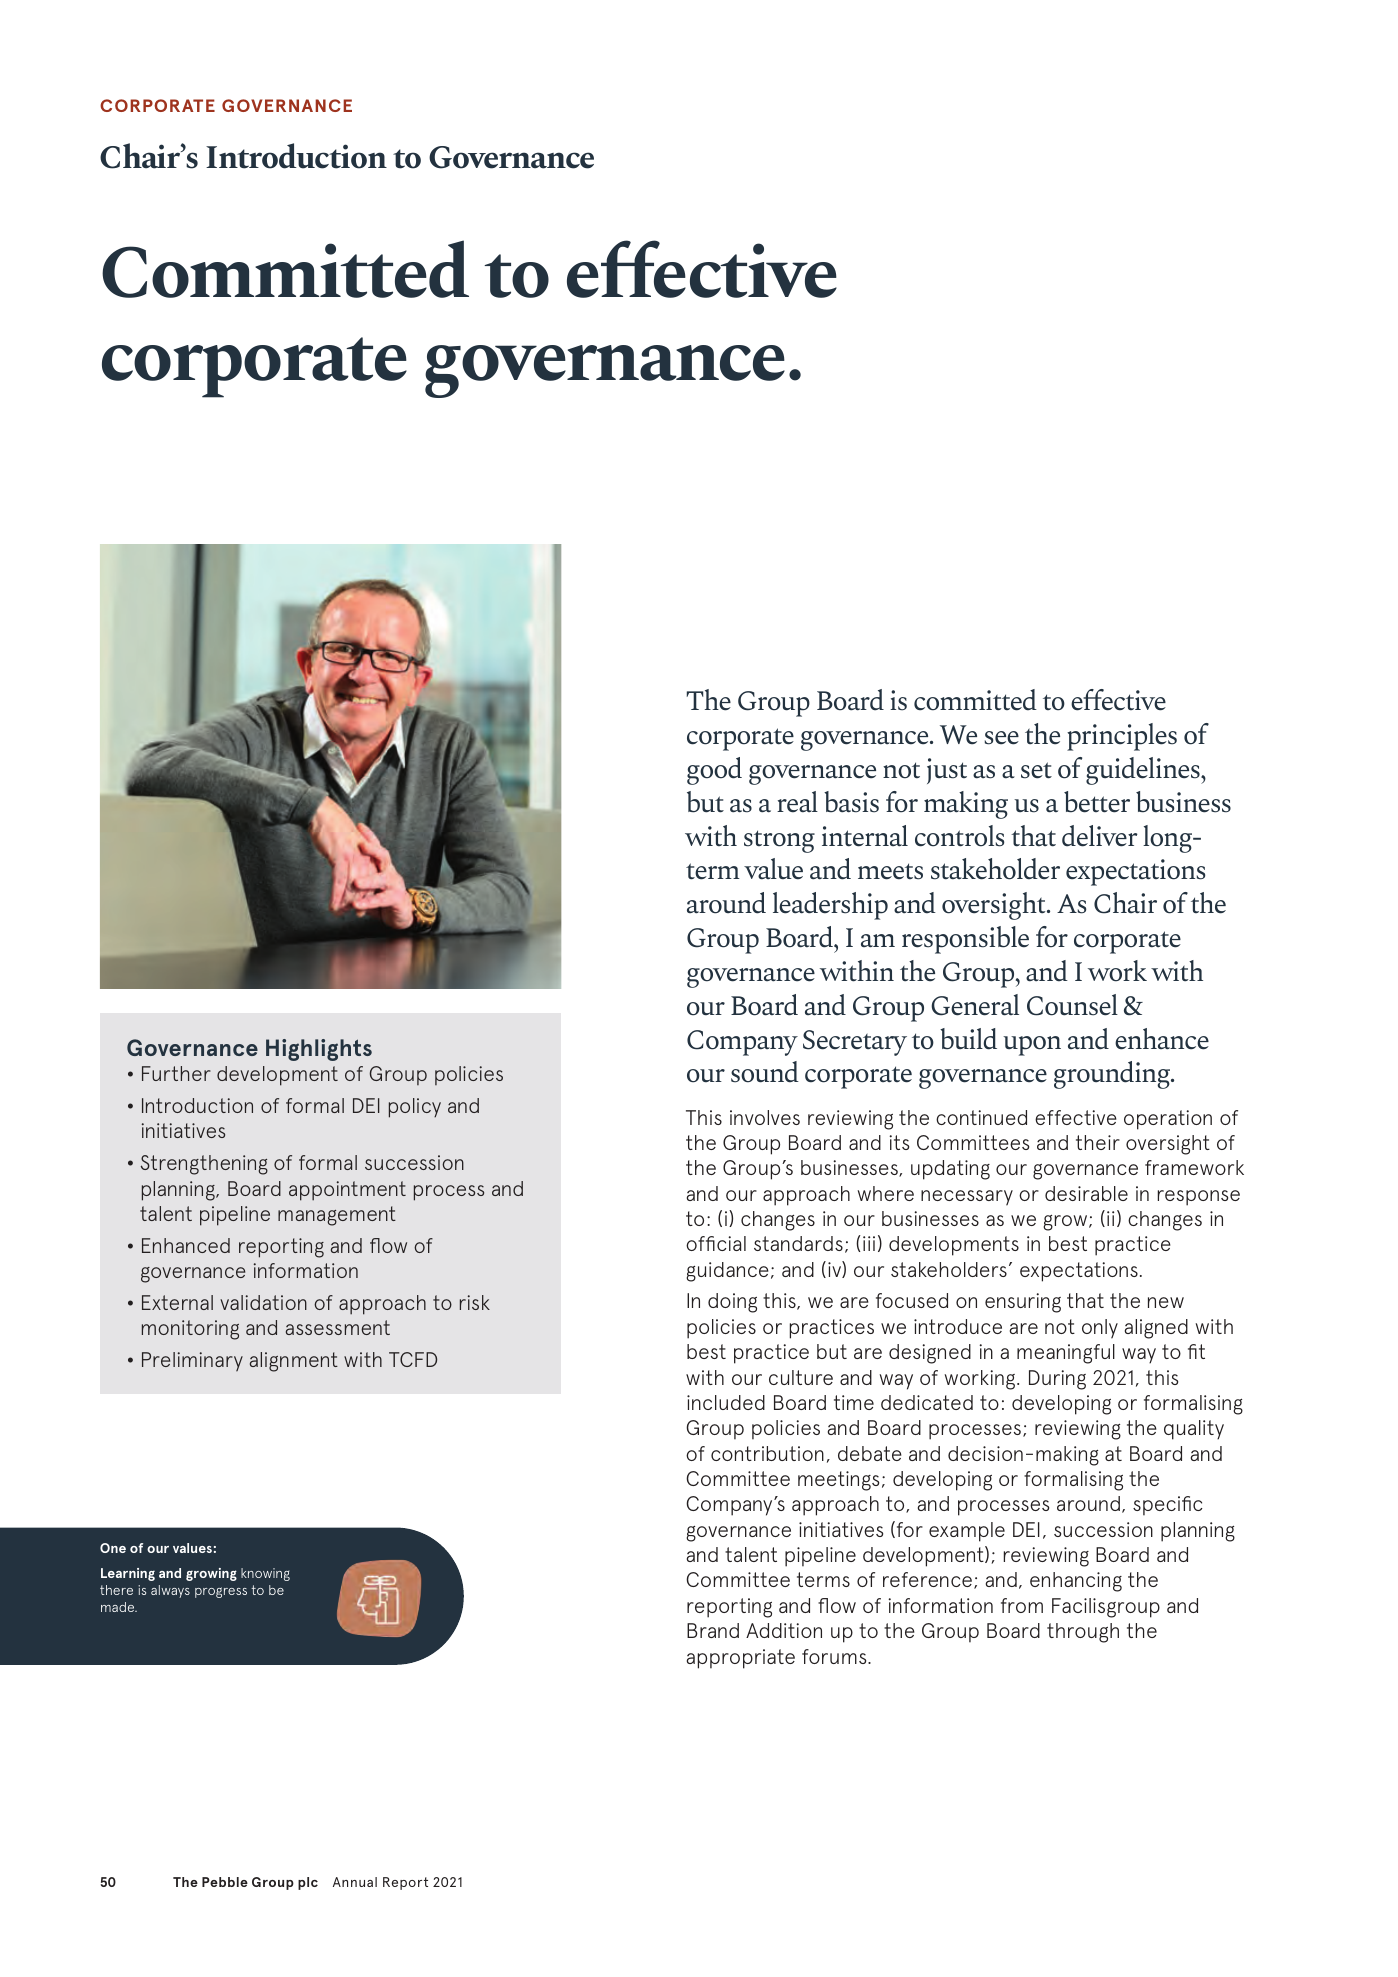 Image resolution: width=1398 pixels, height=1977 pixels. What do you see at coordinates (319, 1050) in the screenshot?
I see `Highlights` at bounding box center [319, 1050].
